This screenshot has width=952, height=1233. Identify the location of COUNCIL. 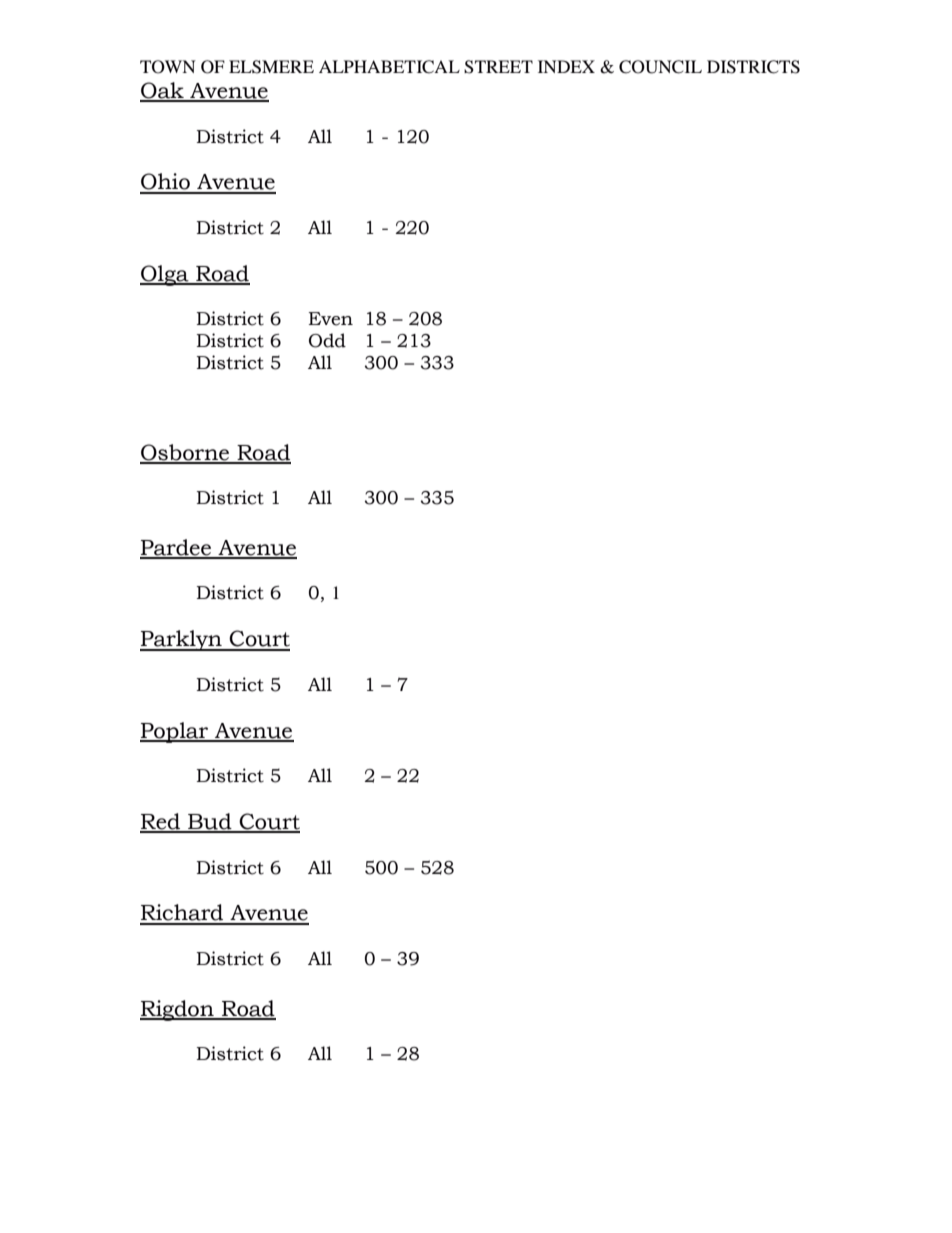
(660, 67).
